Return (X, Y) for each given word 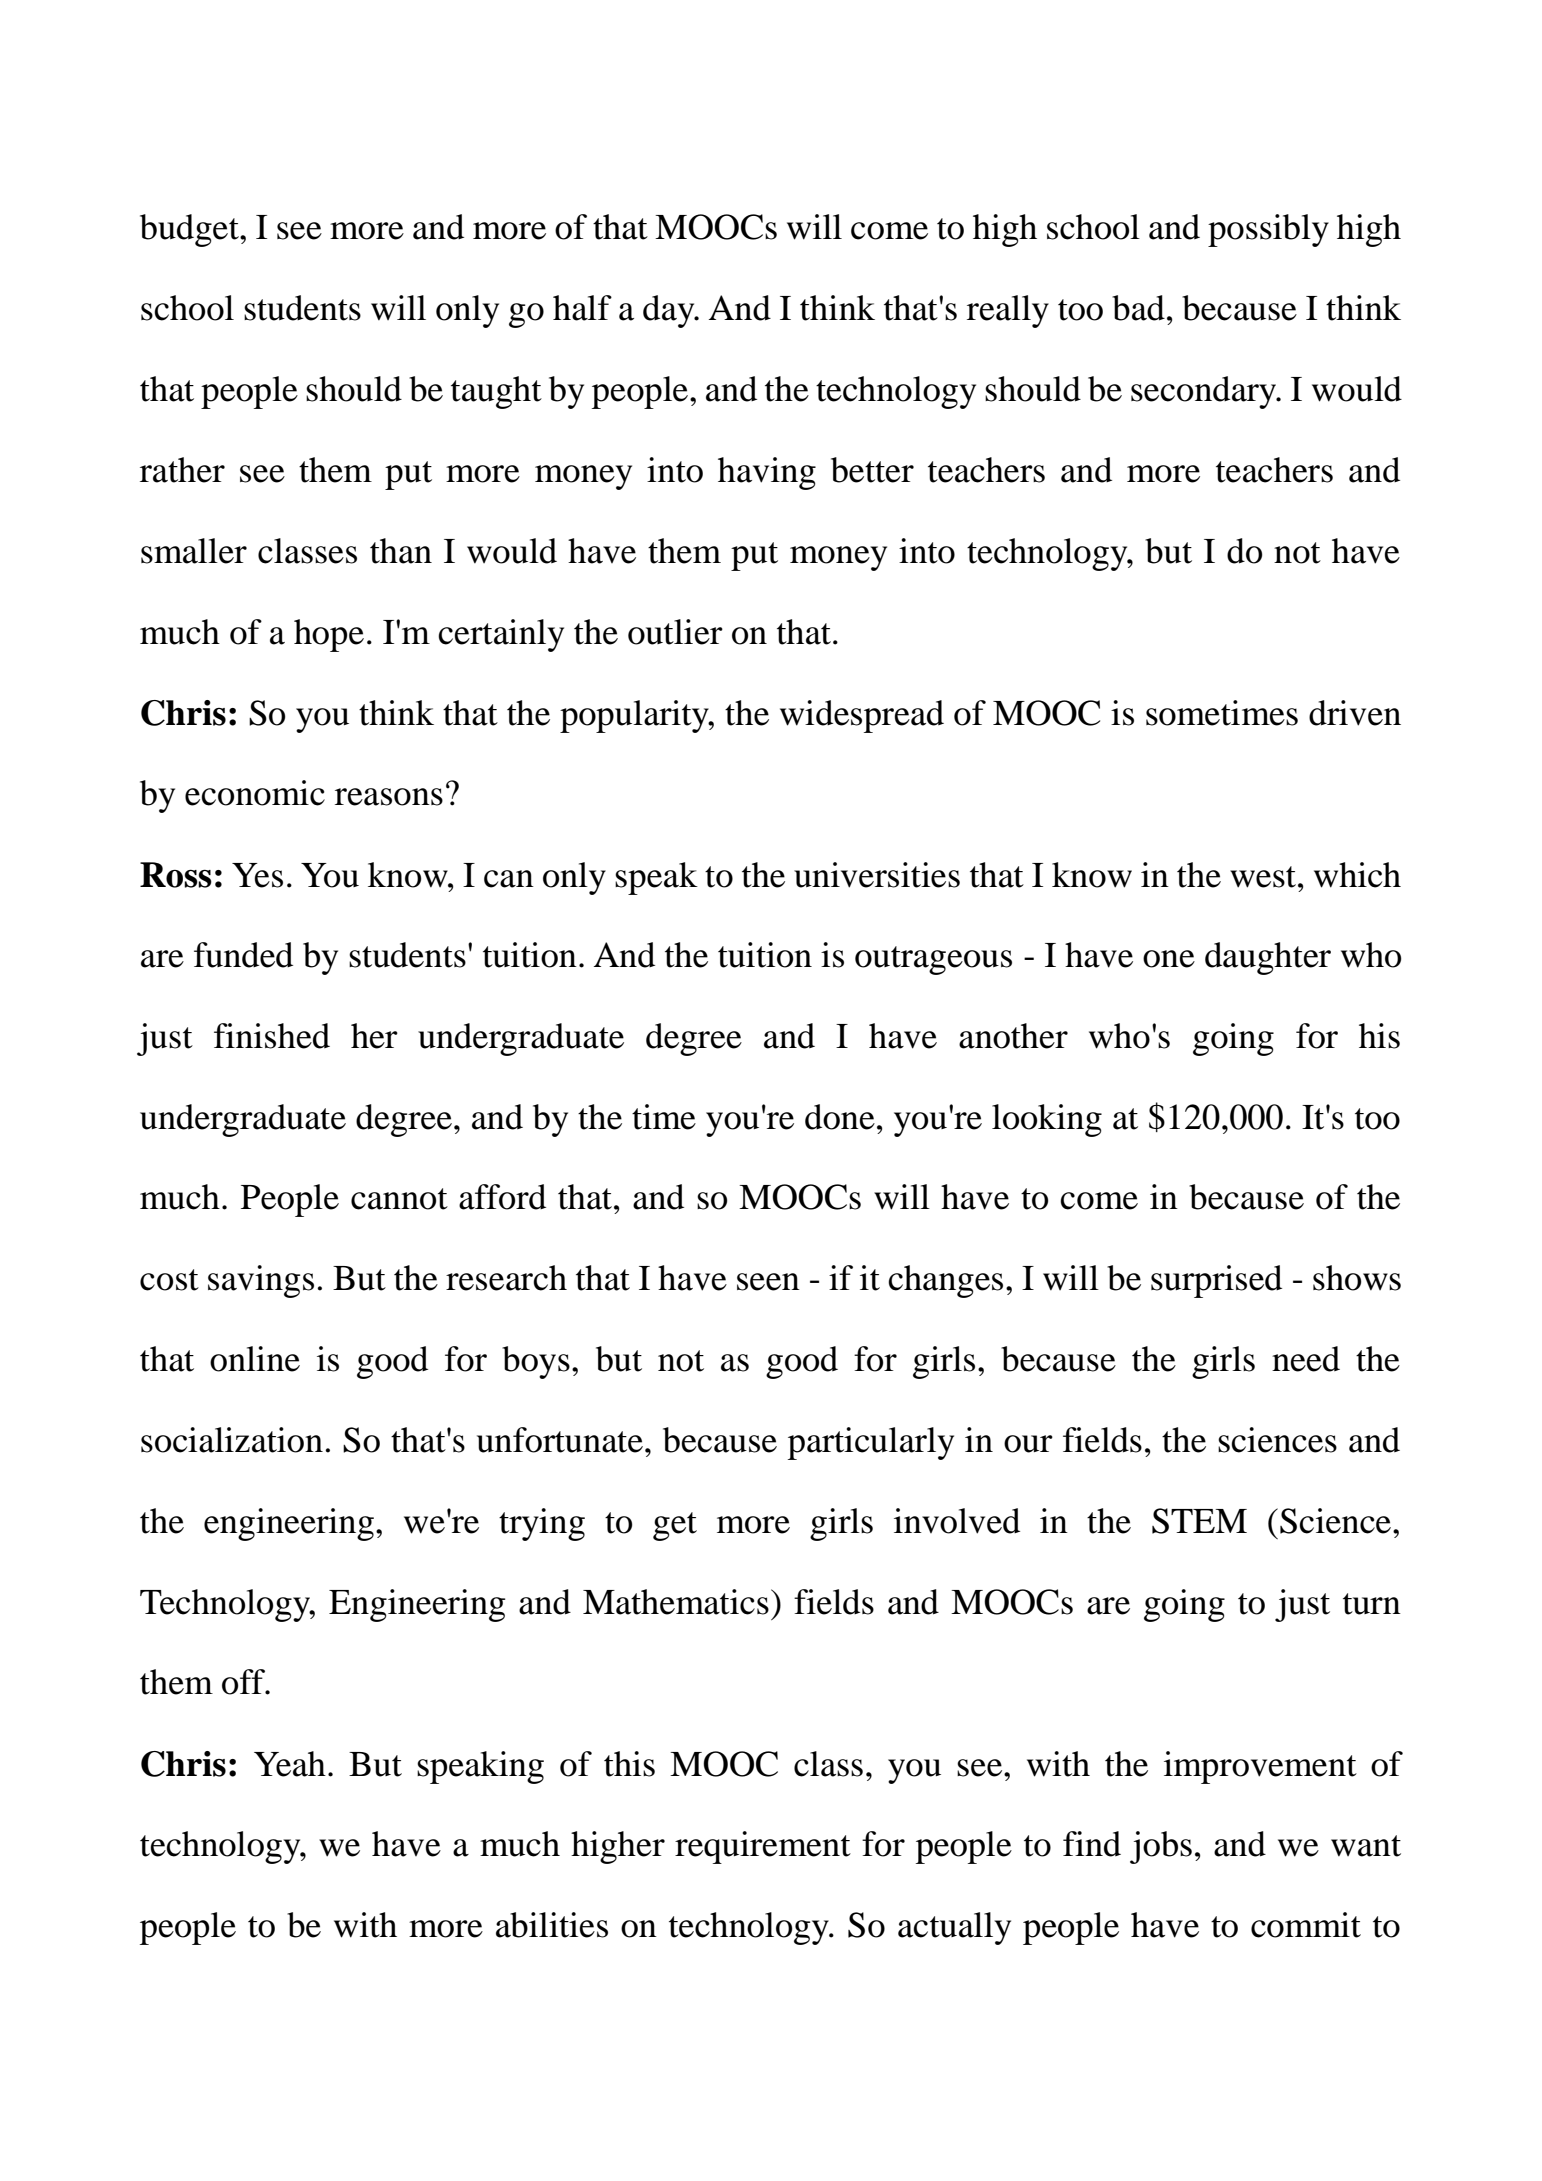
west (1264, 877)
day (670, 311)
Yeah (290, 1764)
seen (768, 1282)
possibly (1268, 230)
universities (877, 875)
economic (255, 793)
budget (190, 230)
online (255, 1359)
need (1306, 1359)
